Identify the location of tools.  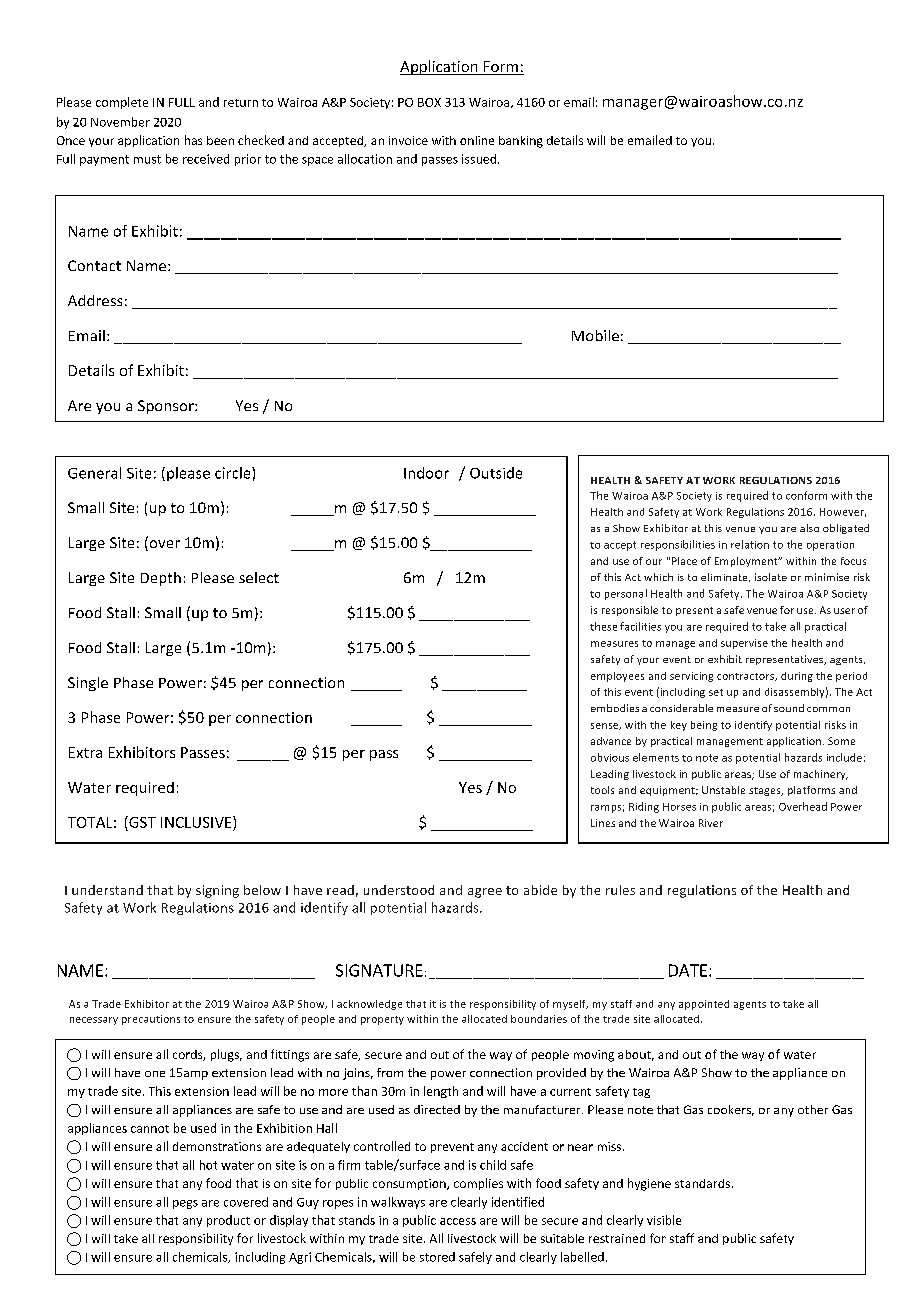
(602, 790).
